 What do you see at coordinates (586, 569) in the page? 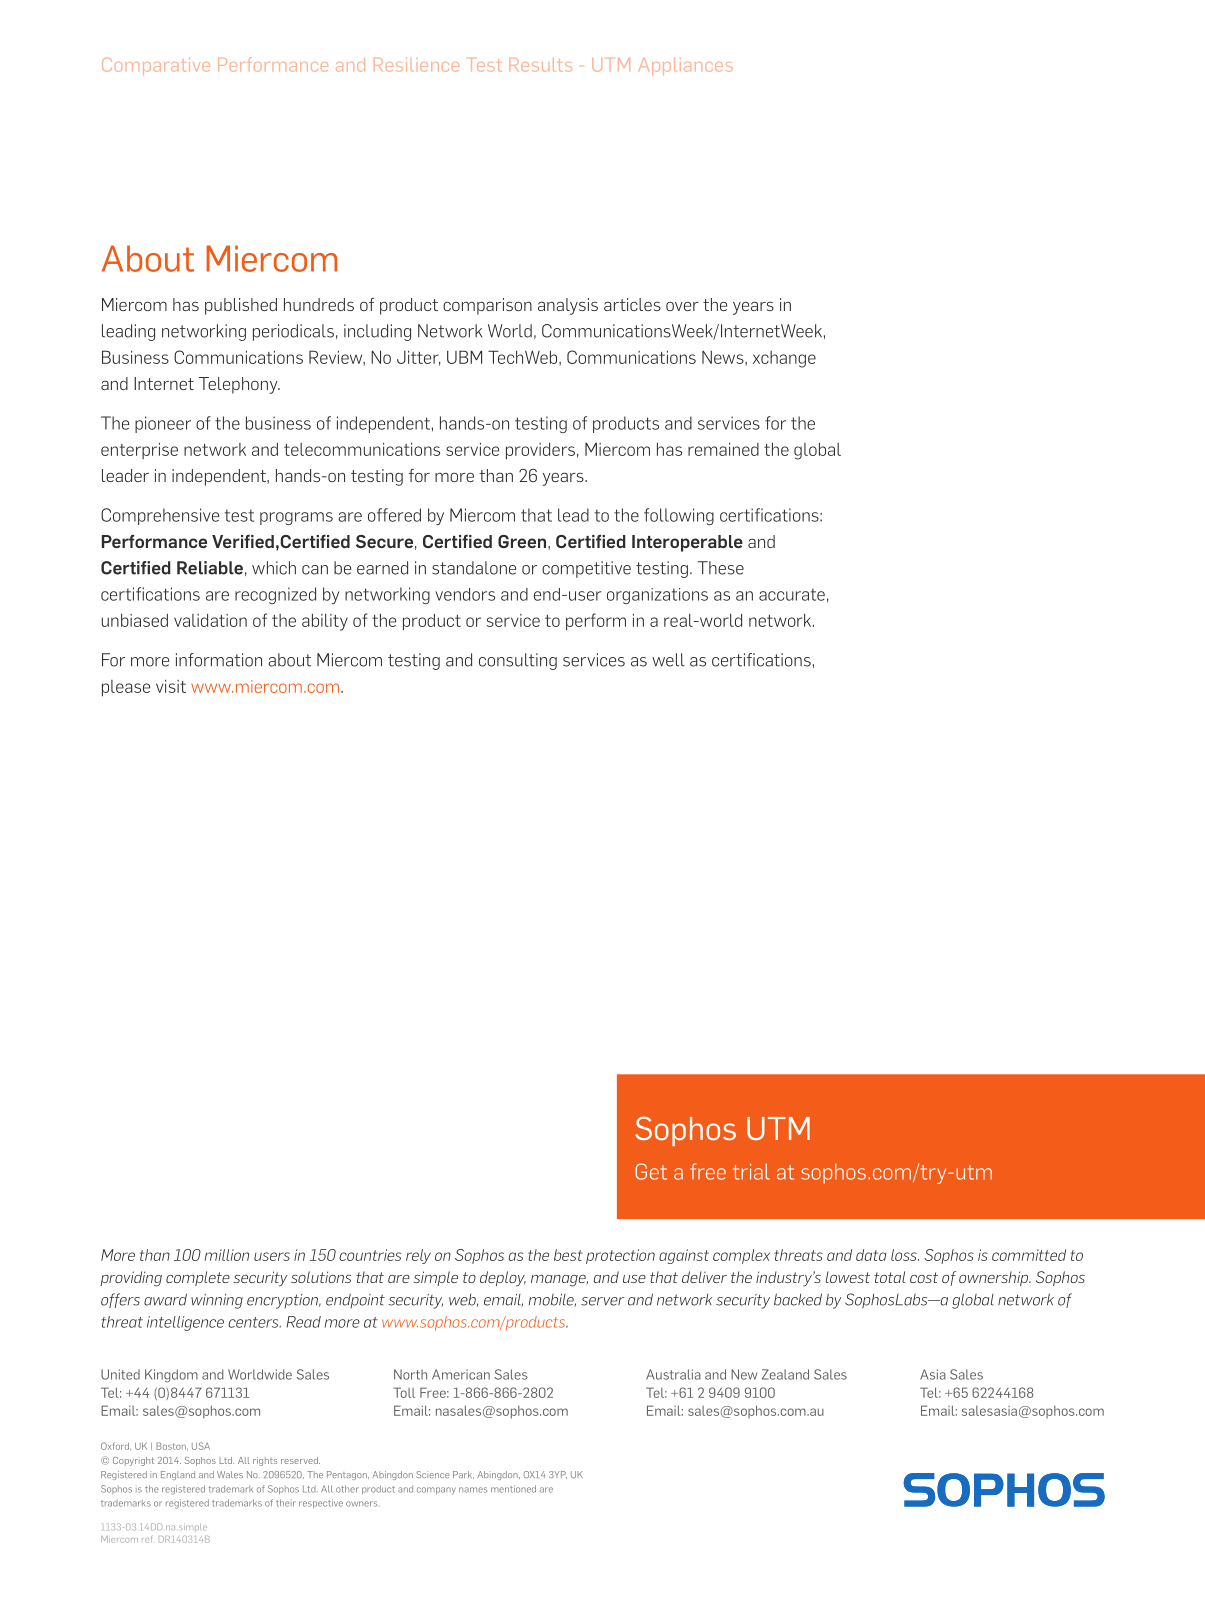
I see `competitive` at bounding box center [586, 569].
